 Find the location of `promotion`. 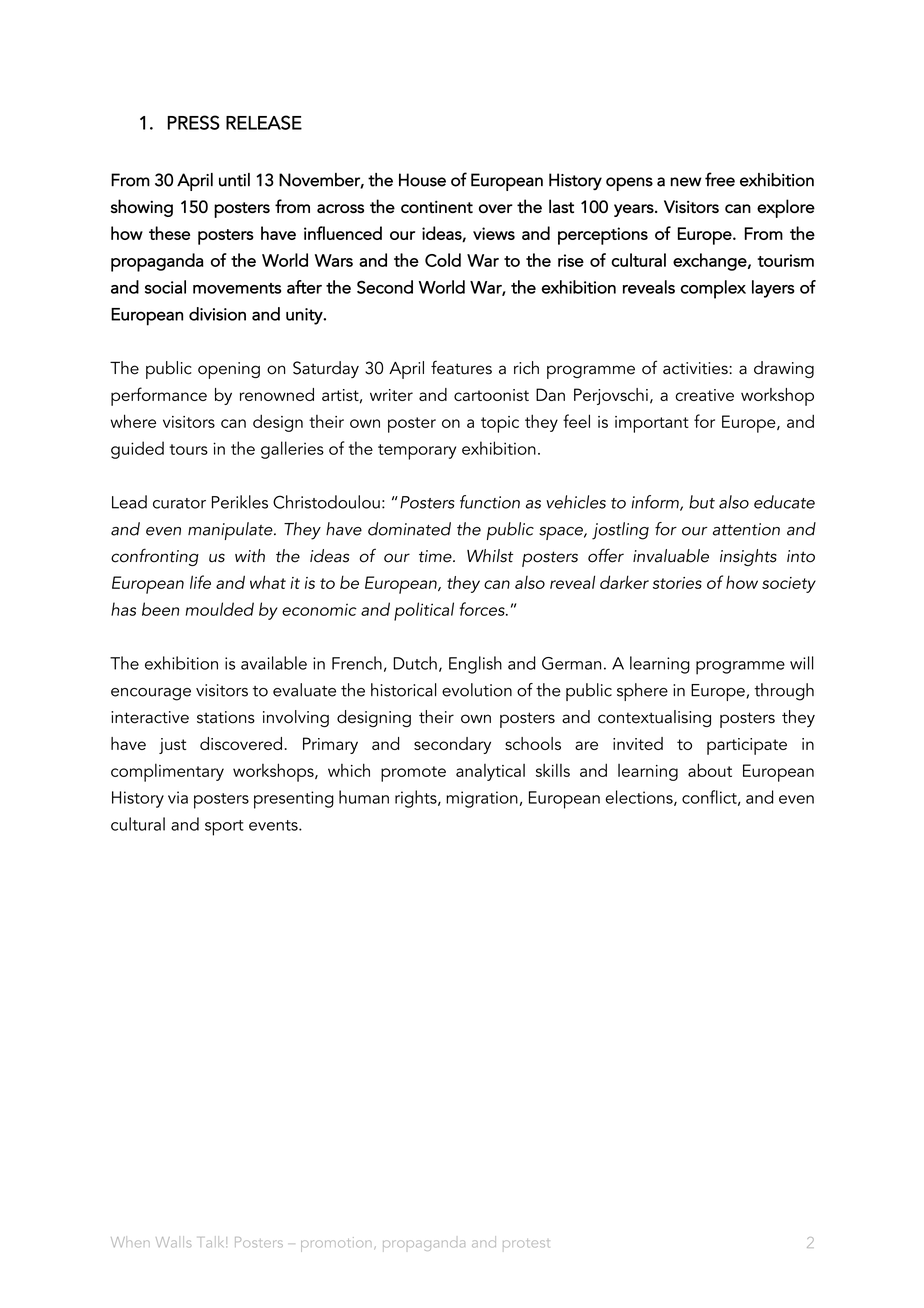

promotion is located at coordinates (336, 1244).
